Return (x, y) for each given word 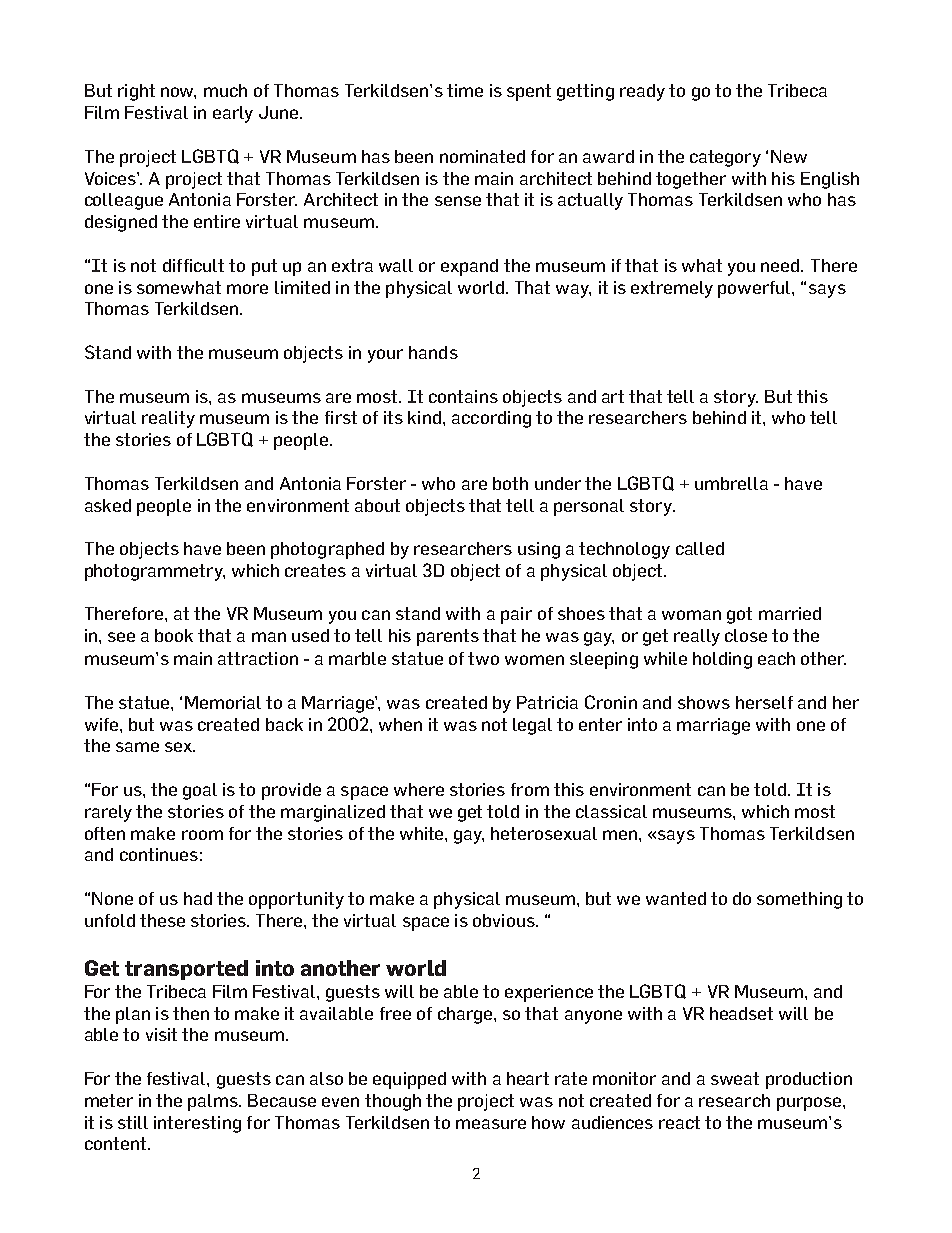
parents (448, 637)
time (465, 90)
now (178, 93)
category (725, 158)
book (174, 635)
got (739, 615)
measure (491, 1124)
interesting (197, 1124)
